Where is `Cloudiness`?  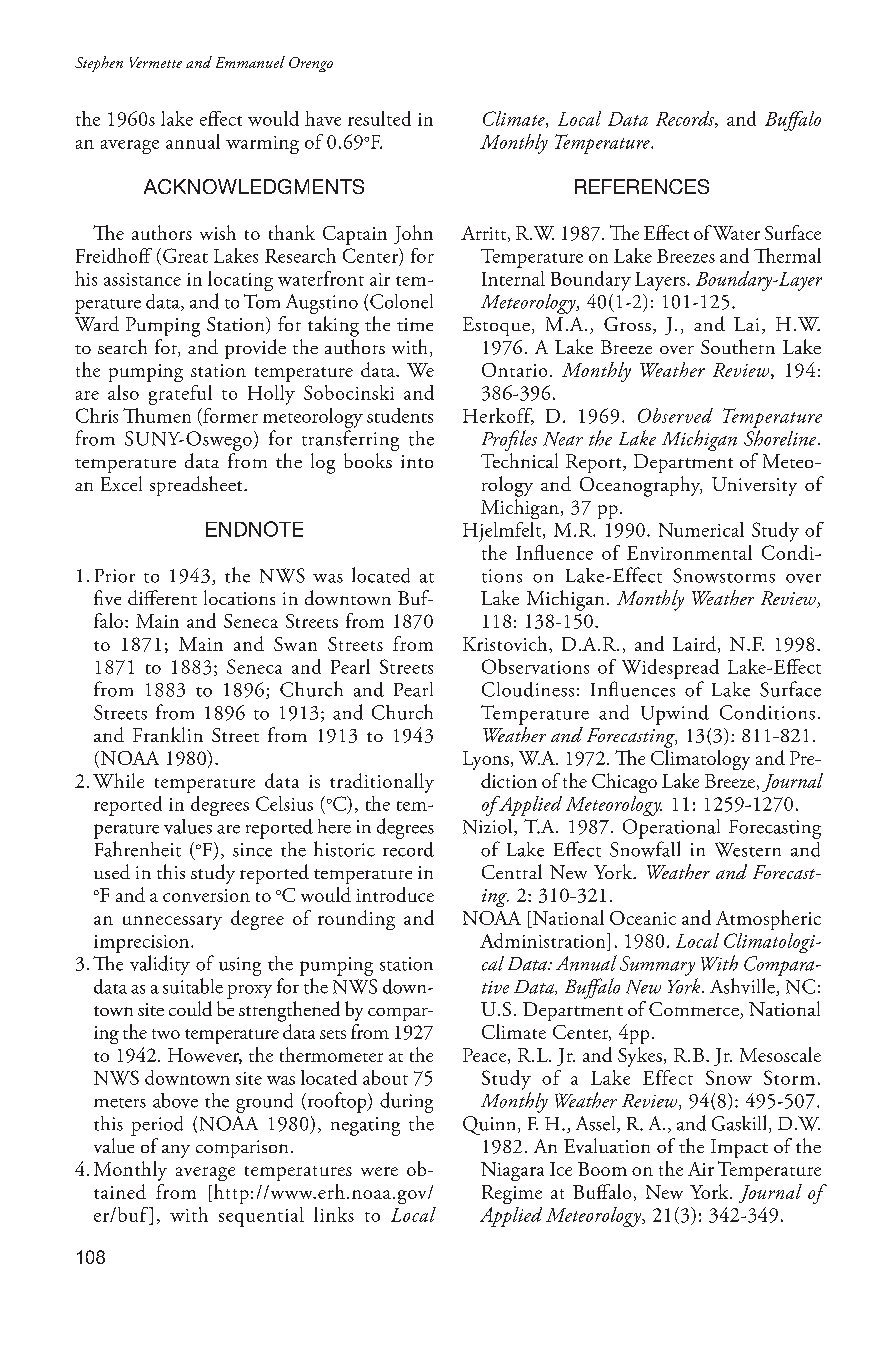
Cloudiness is located at coordinates (528, 689).
